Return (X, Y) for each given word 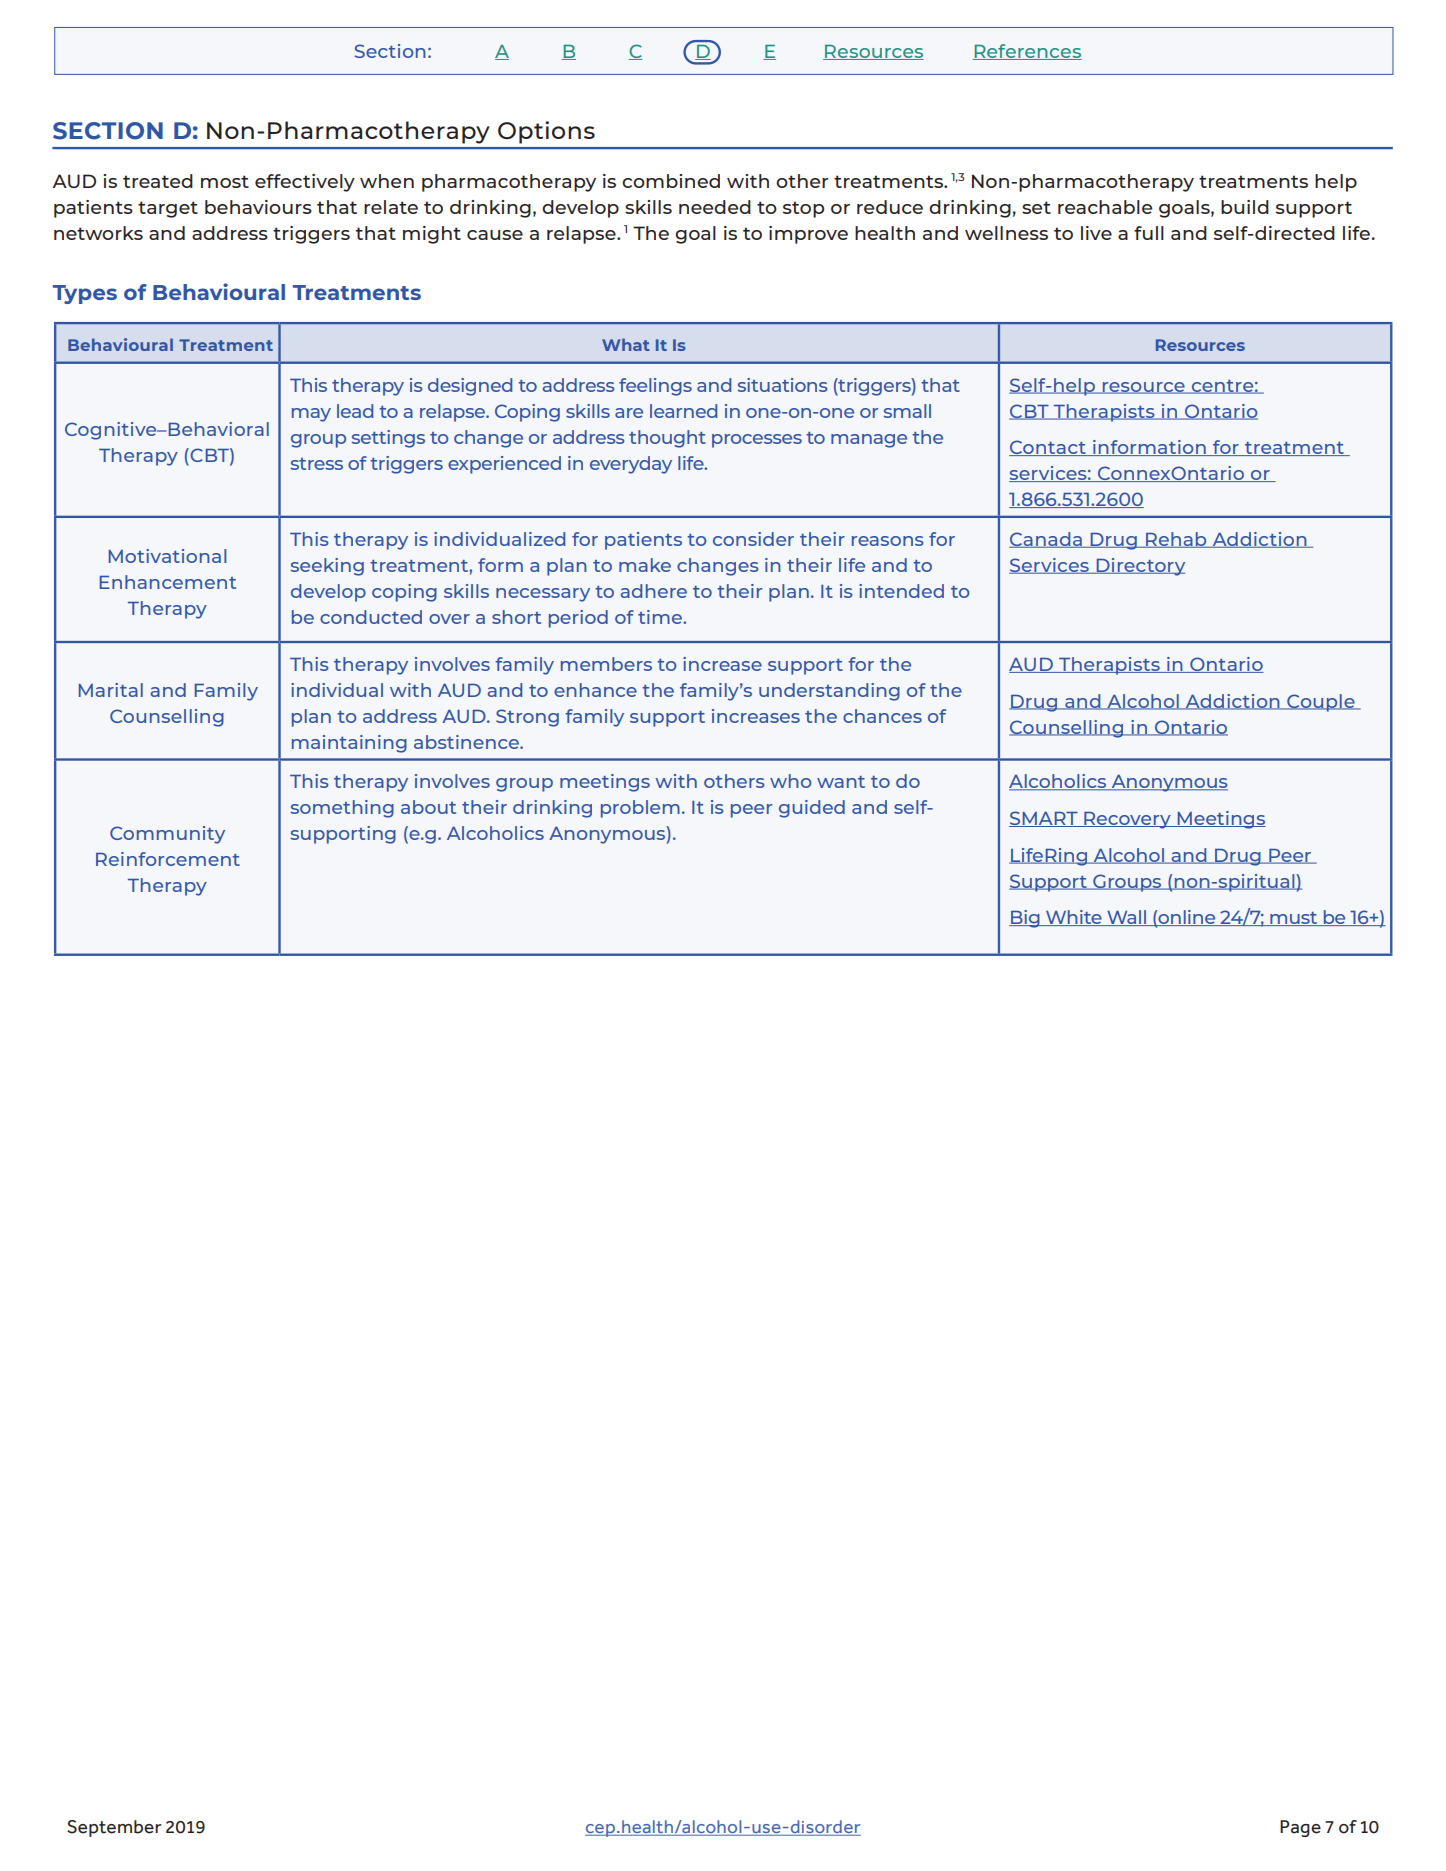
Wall (1126, 918)
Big (1025, 919)
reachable (1105, 207)
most (225, 181)
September (114, 1828)
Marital (111, 690)
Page (1300, 1828)
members (606, 664)
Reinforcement (168, 859)
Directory (1139, 567)
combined (671, 181)
